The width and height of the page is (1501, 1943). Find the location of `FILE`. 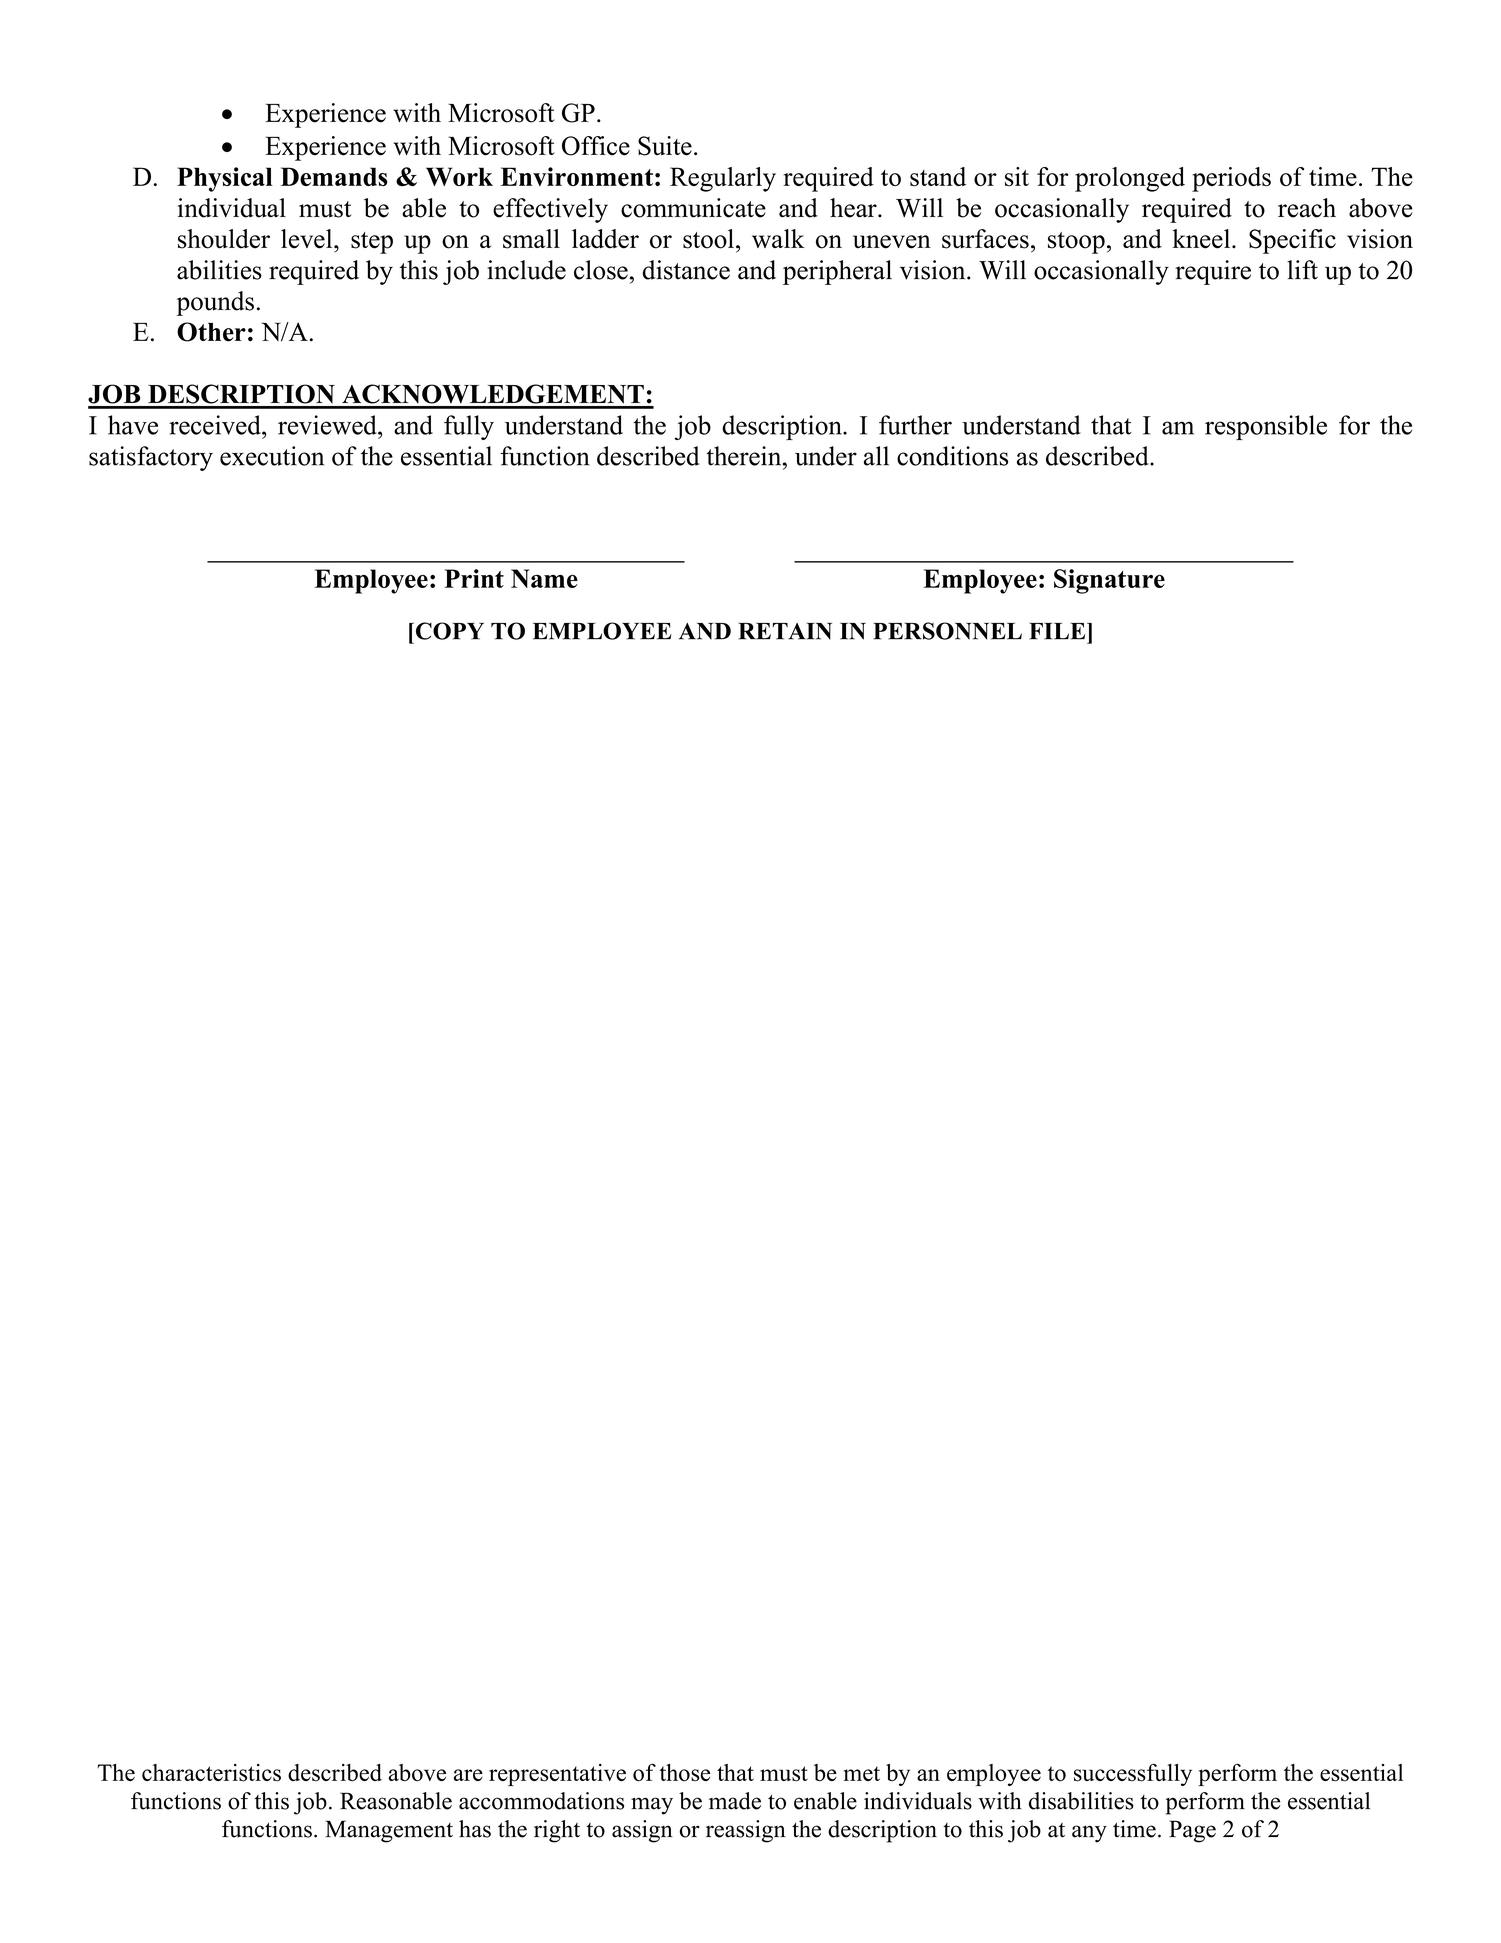

FILE is located at coordinates (1058, 631).
